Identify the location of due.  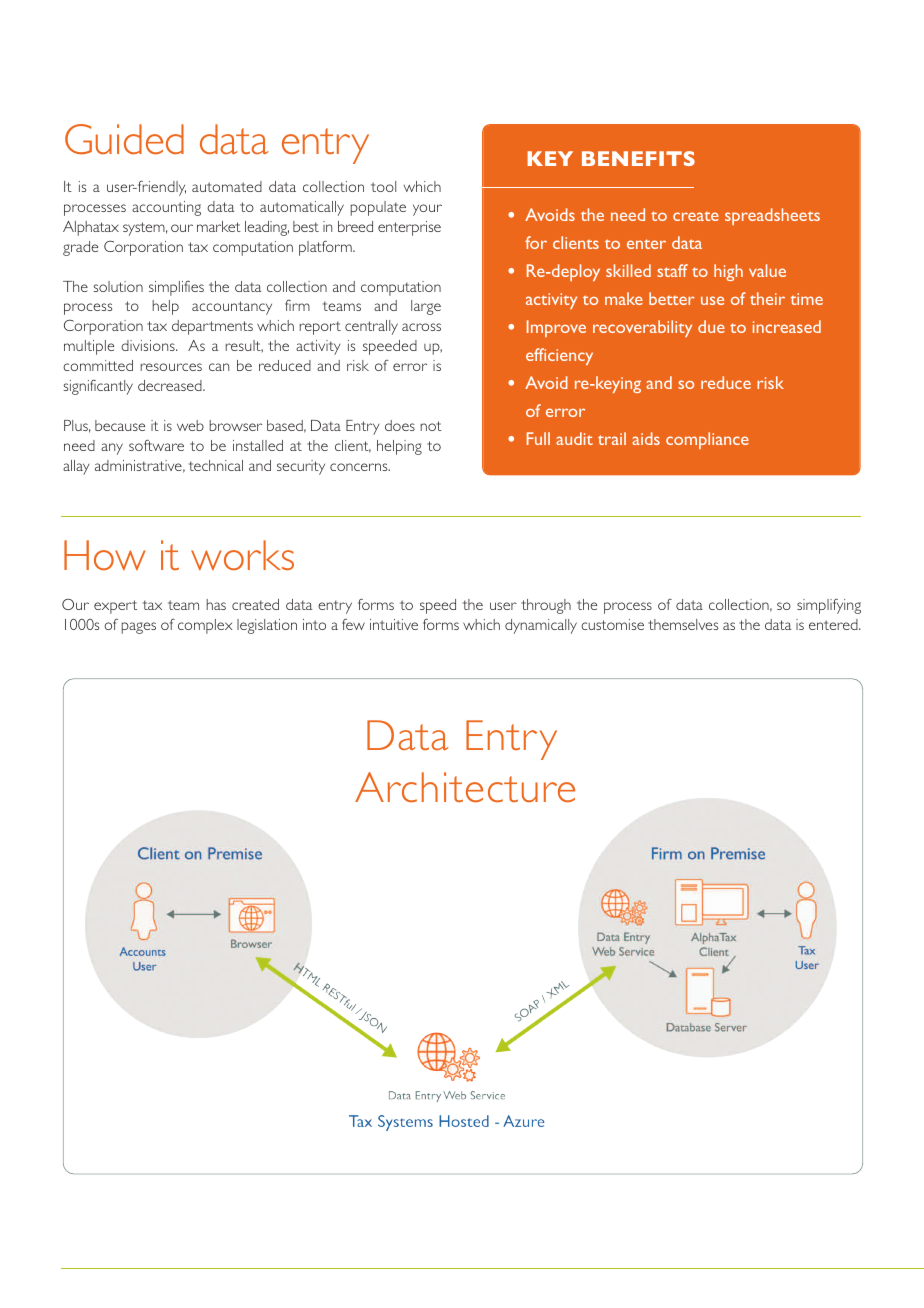
(711, 326).
